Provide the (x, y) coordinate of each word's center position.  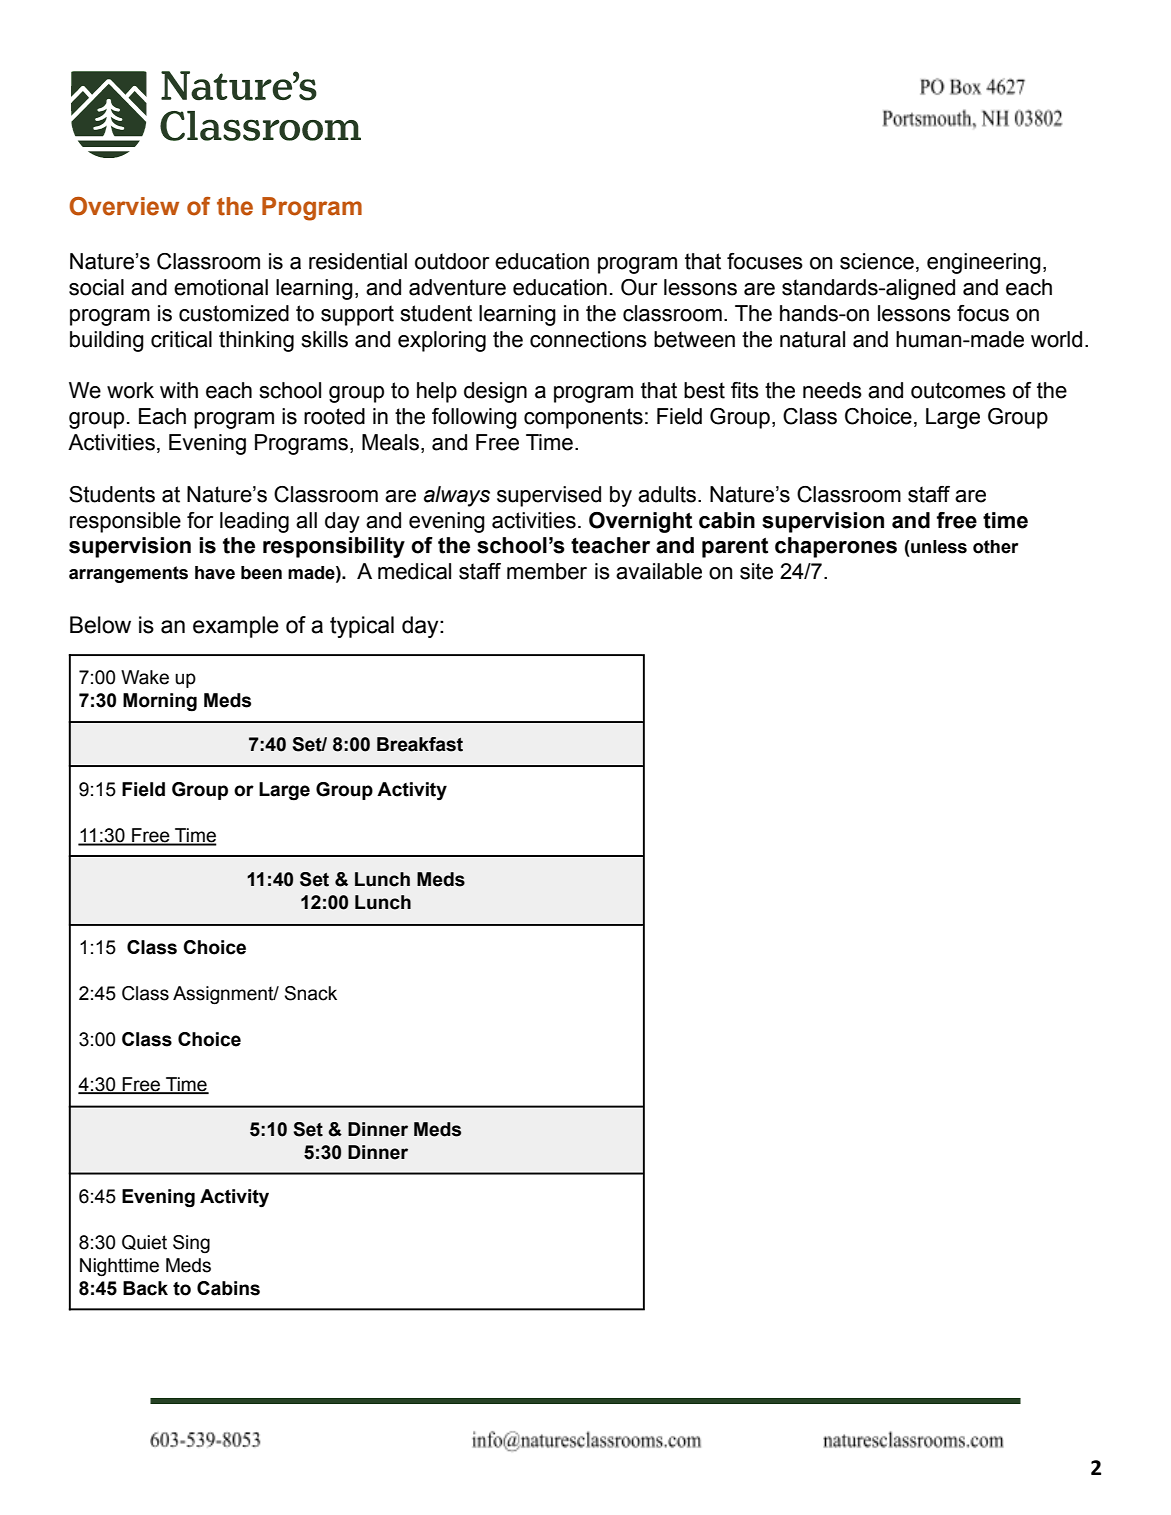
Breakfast (420, 744)
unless (938, 547)
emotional (221, 287)
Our (639, 287)
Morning (160, 702)
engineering (984, 263)
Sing (191, 1244)
